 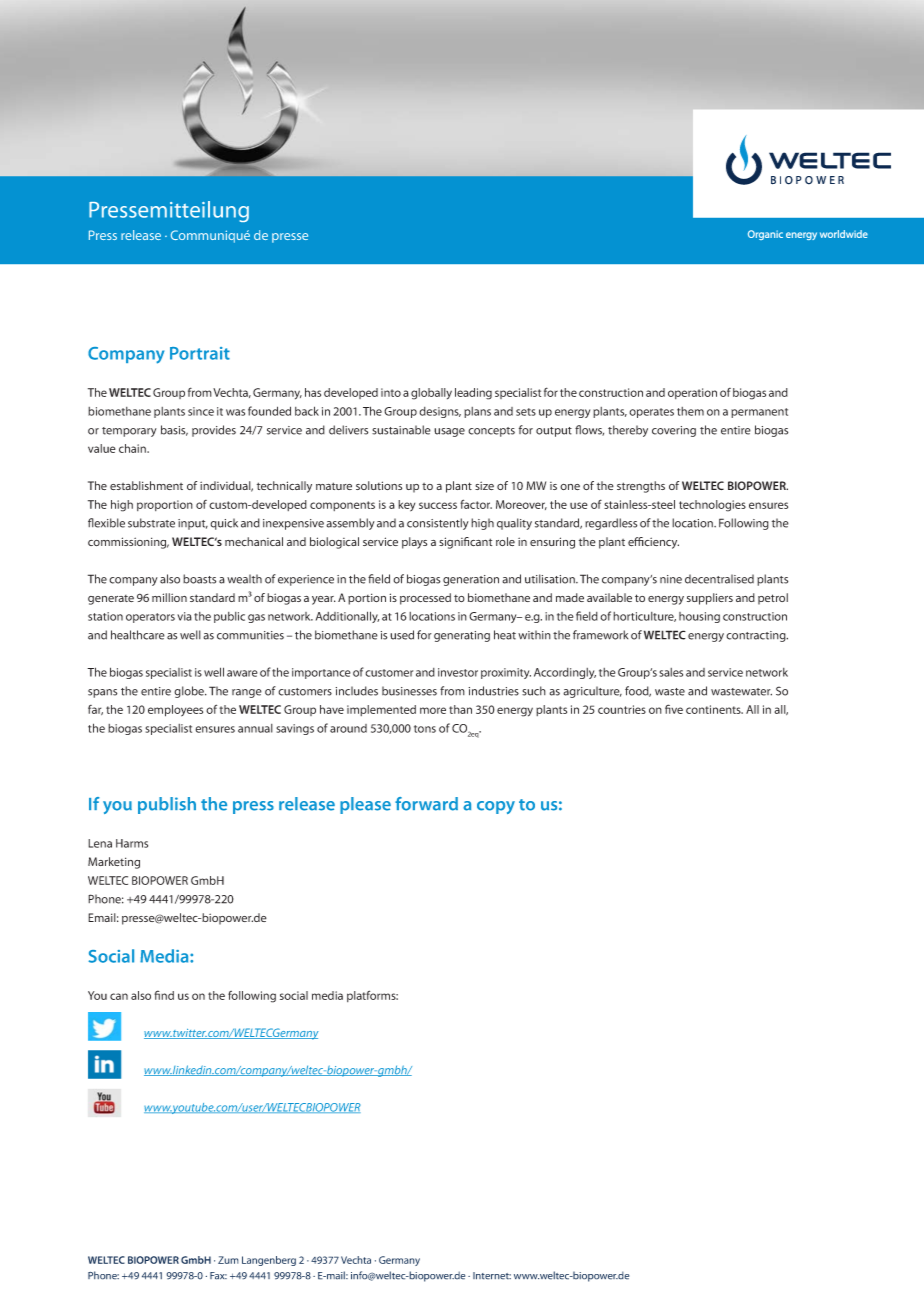 I want to click on Zum, so click(x=228, y=1260).
